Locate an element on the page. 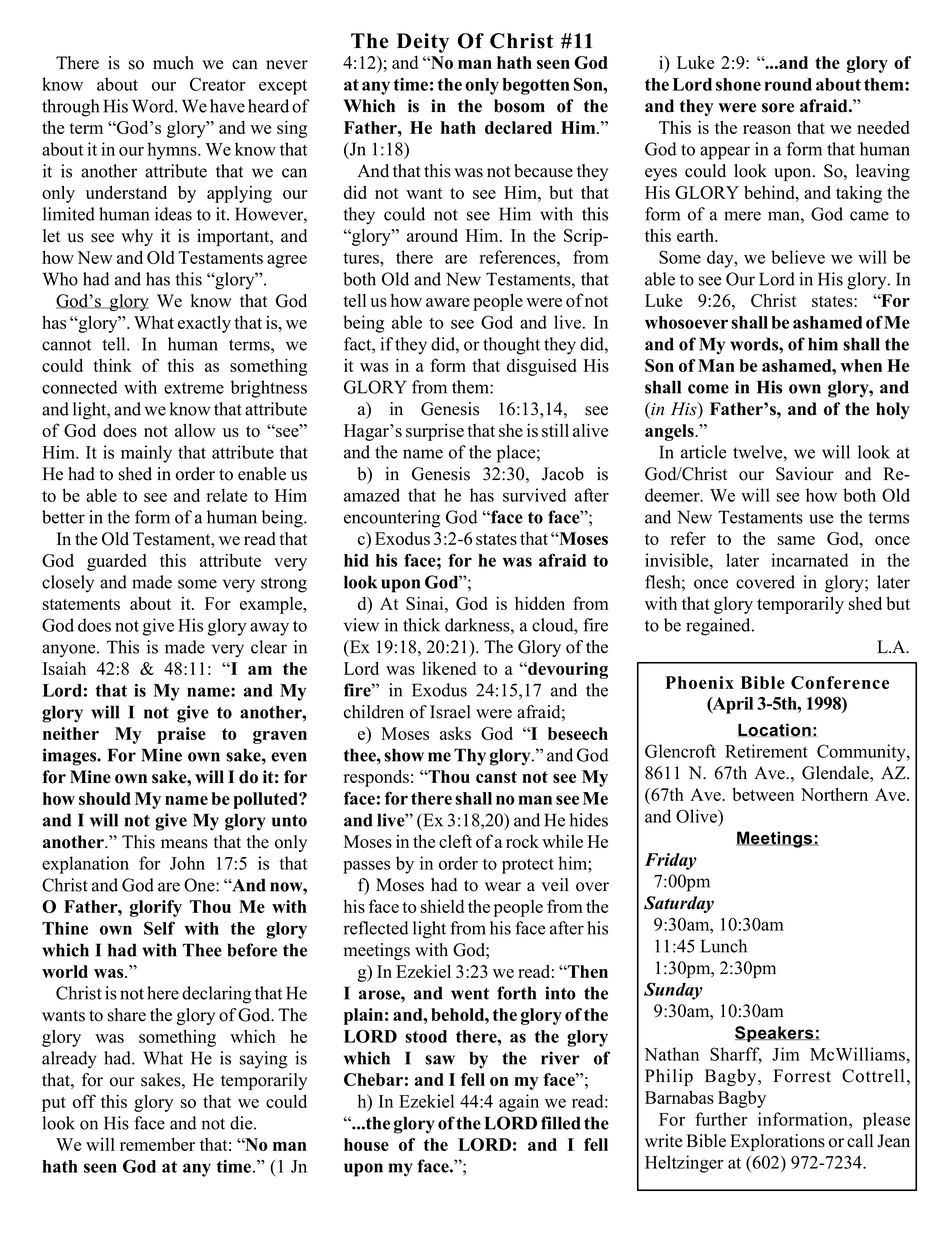 The width and height of the image is (952, 1233). much is located at coordinates (173, 63).
